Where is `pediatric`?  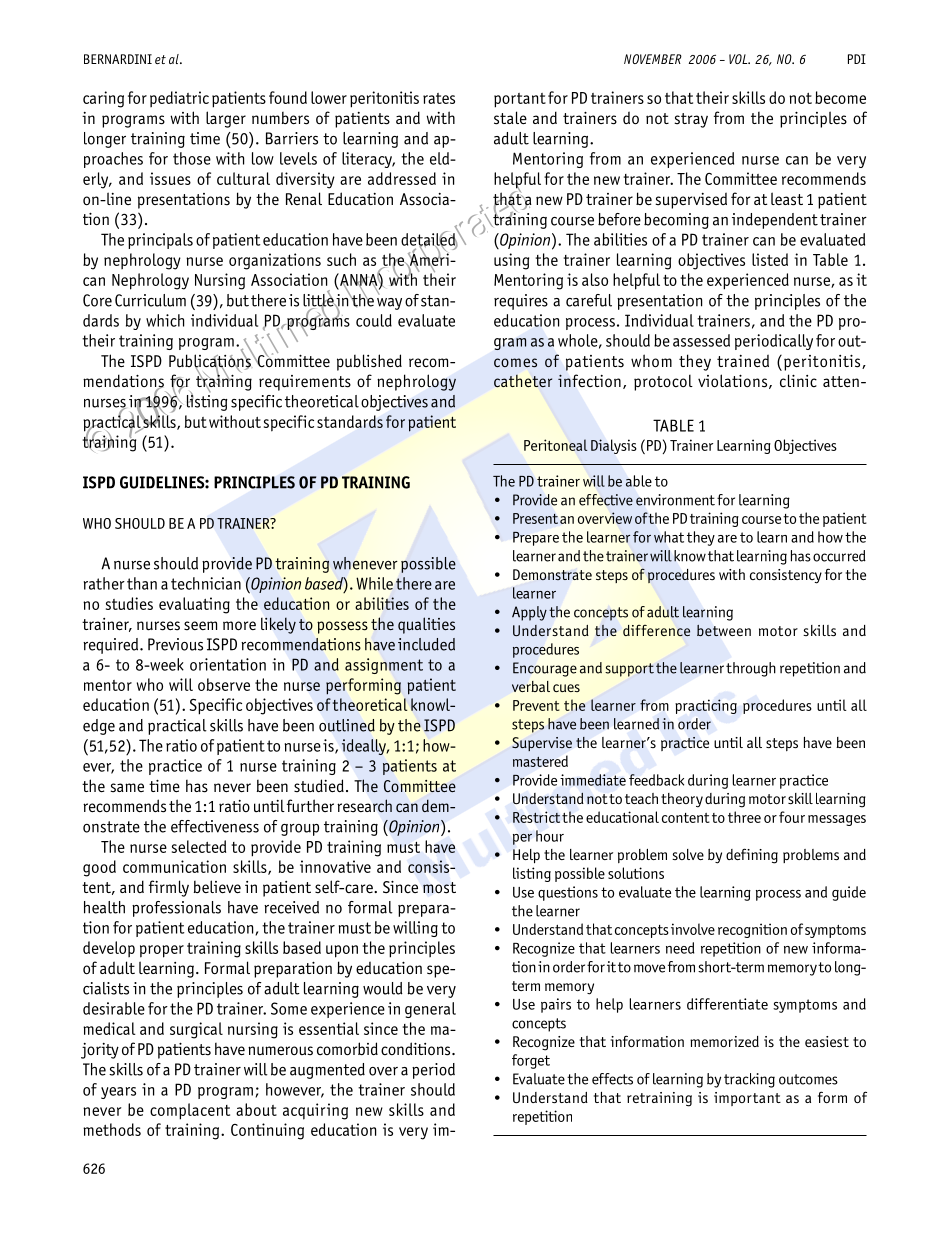
pediatric is located at coordinates (179, 99).
